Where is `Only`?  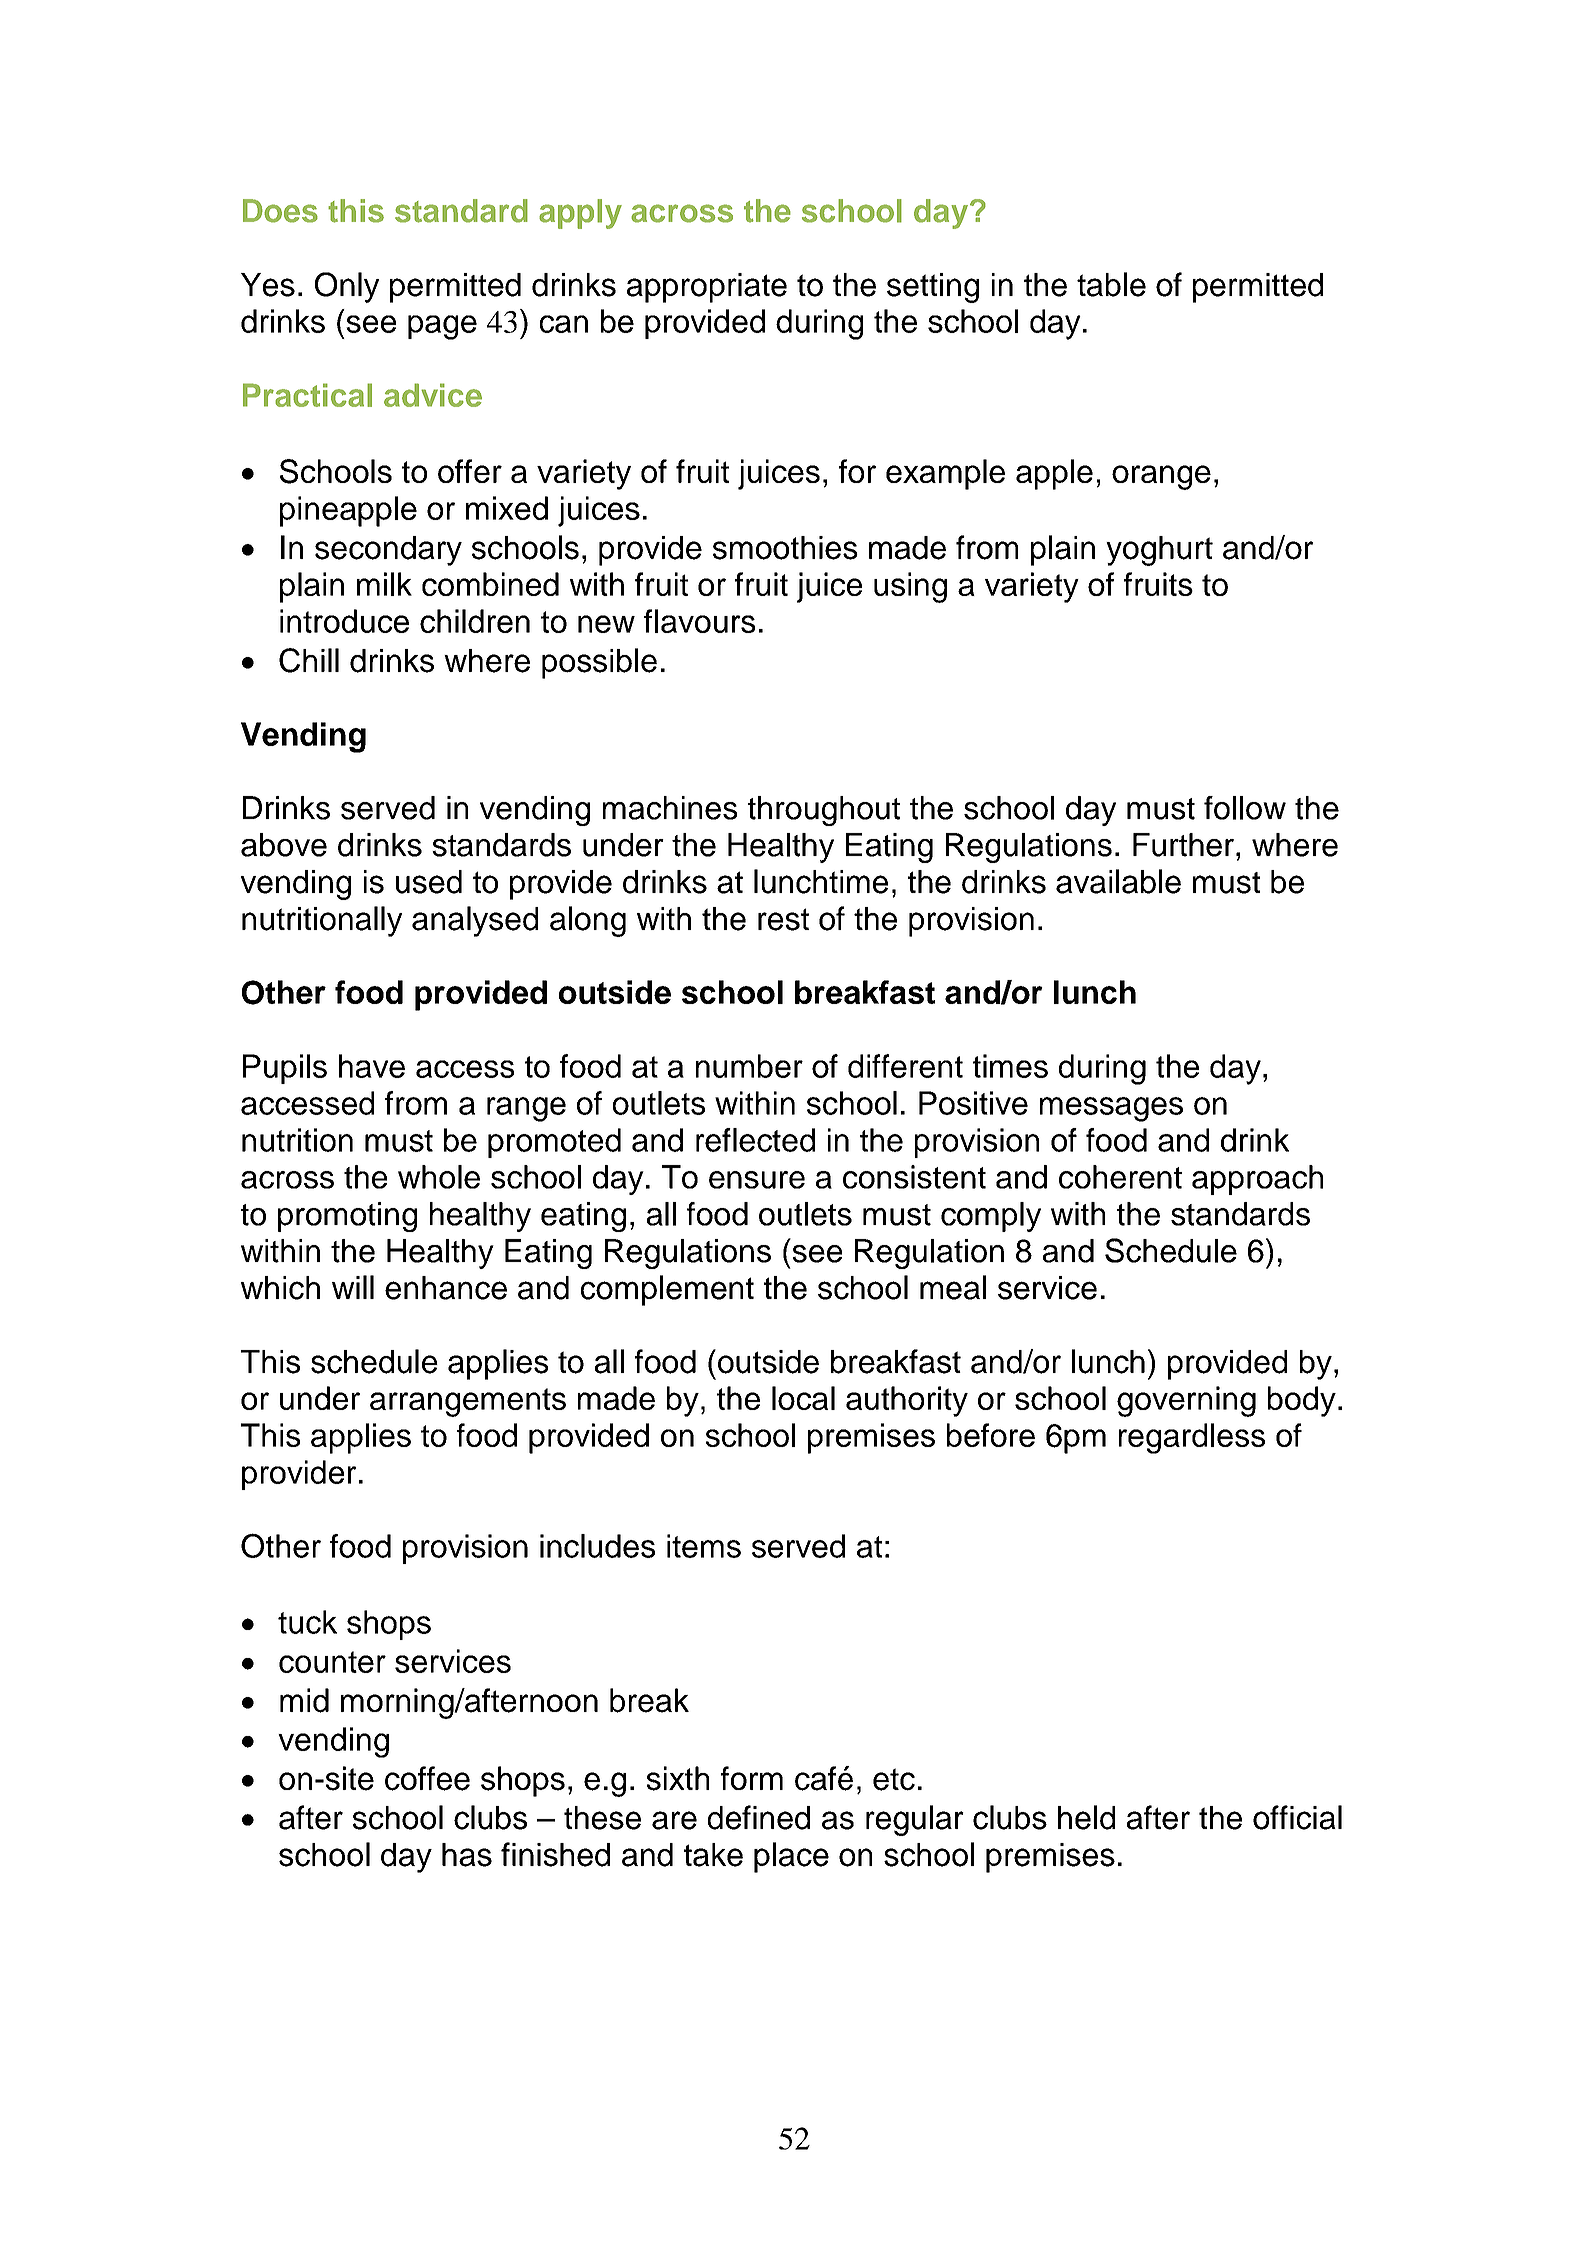
Only is located at coordinates (347, 287).
